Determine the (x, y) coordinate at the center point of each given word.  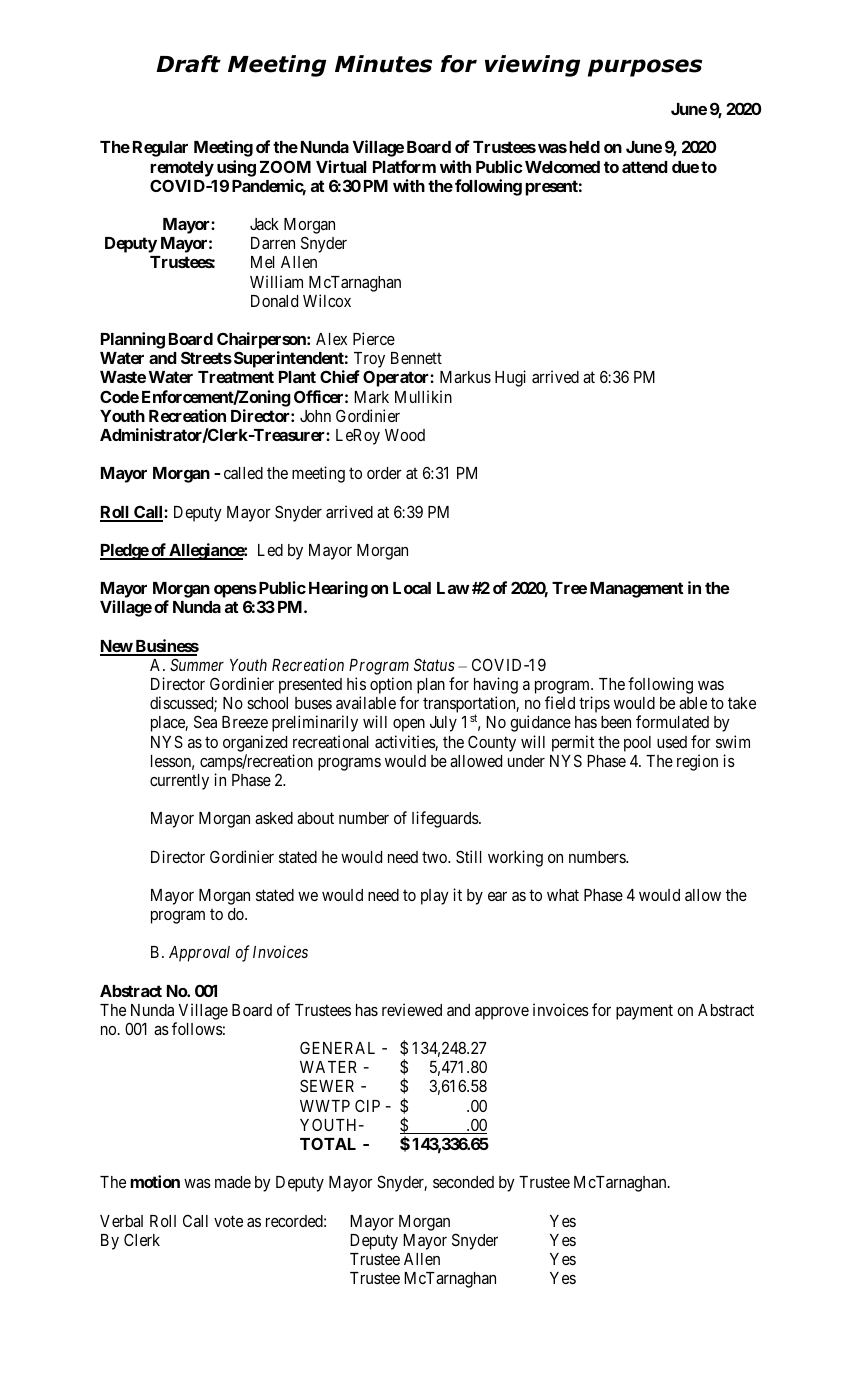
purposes (645, 68)
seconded (463, 1182)
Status (434, 664)
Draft (188, 64)
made (233, 1182)
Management (637, 590)
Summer (197, 664)
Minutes (383, 64)
